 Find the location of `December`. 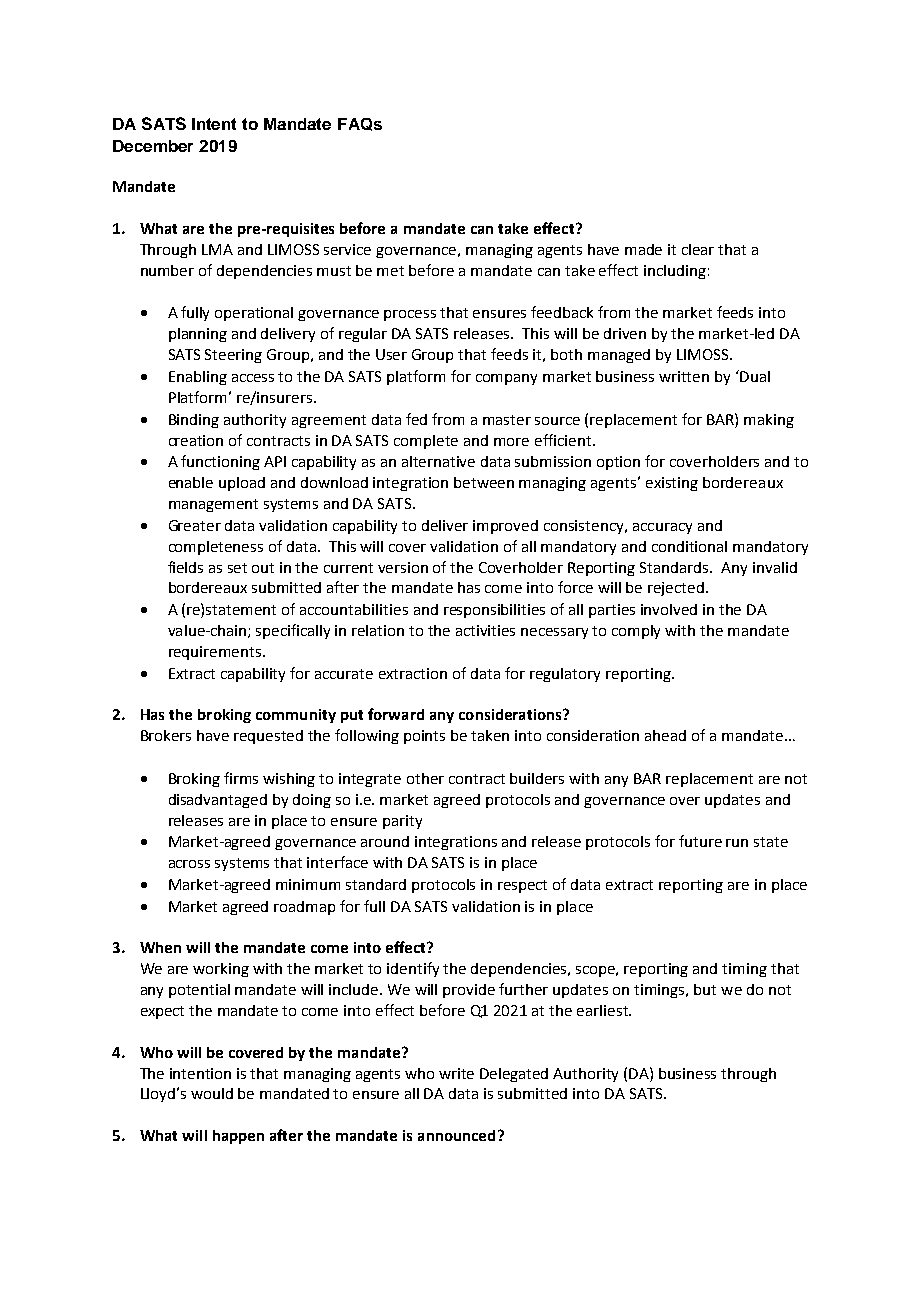

December is located at coordinates (153, 146).
